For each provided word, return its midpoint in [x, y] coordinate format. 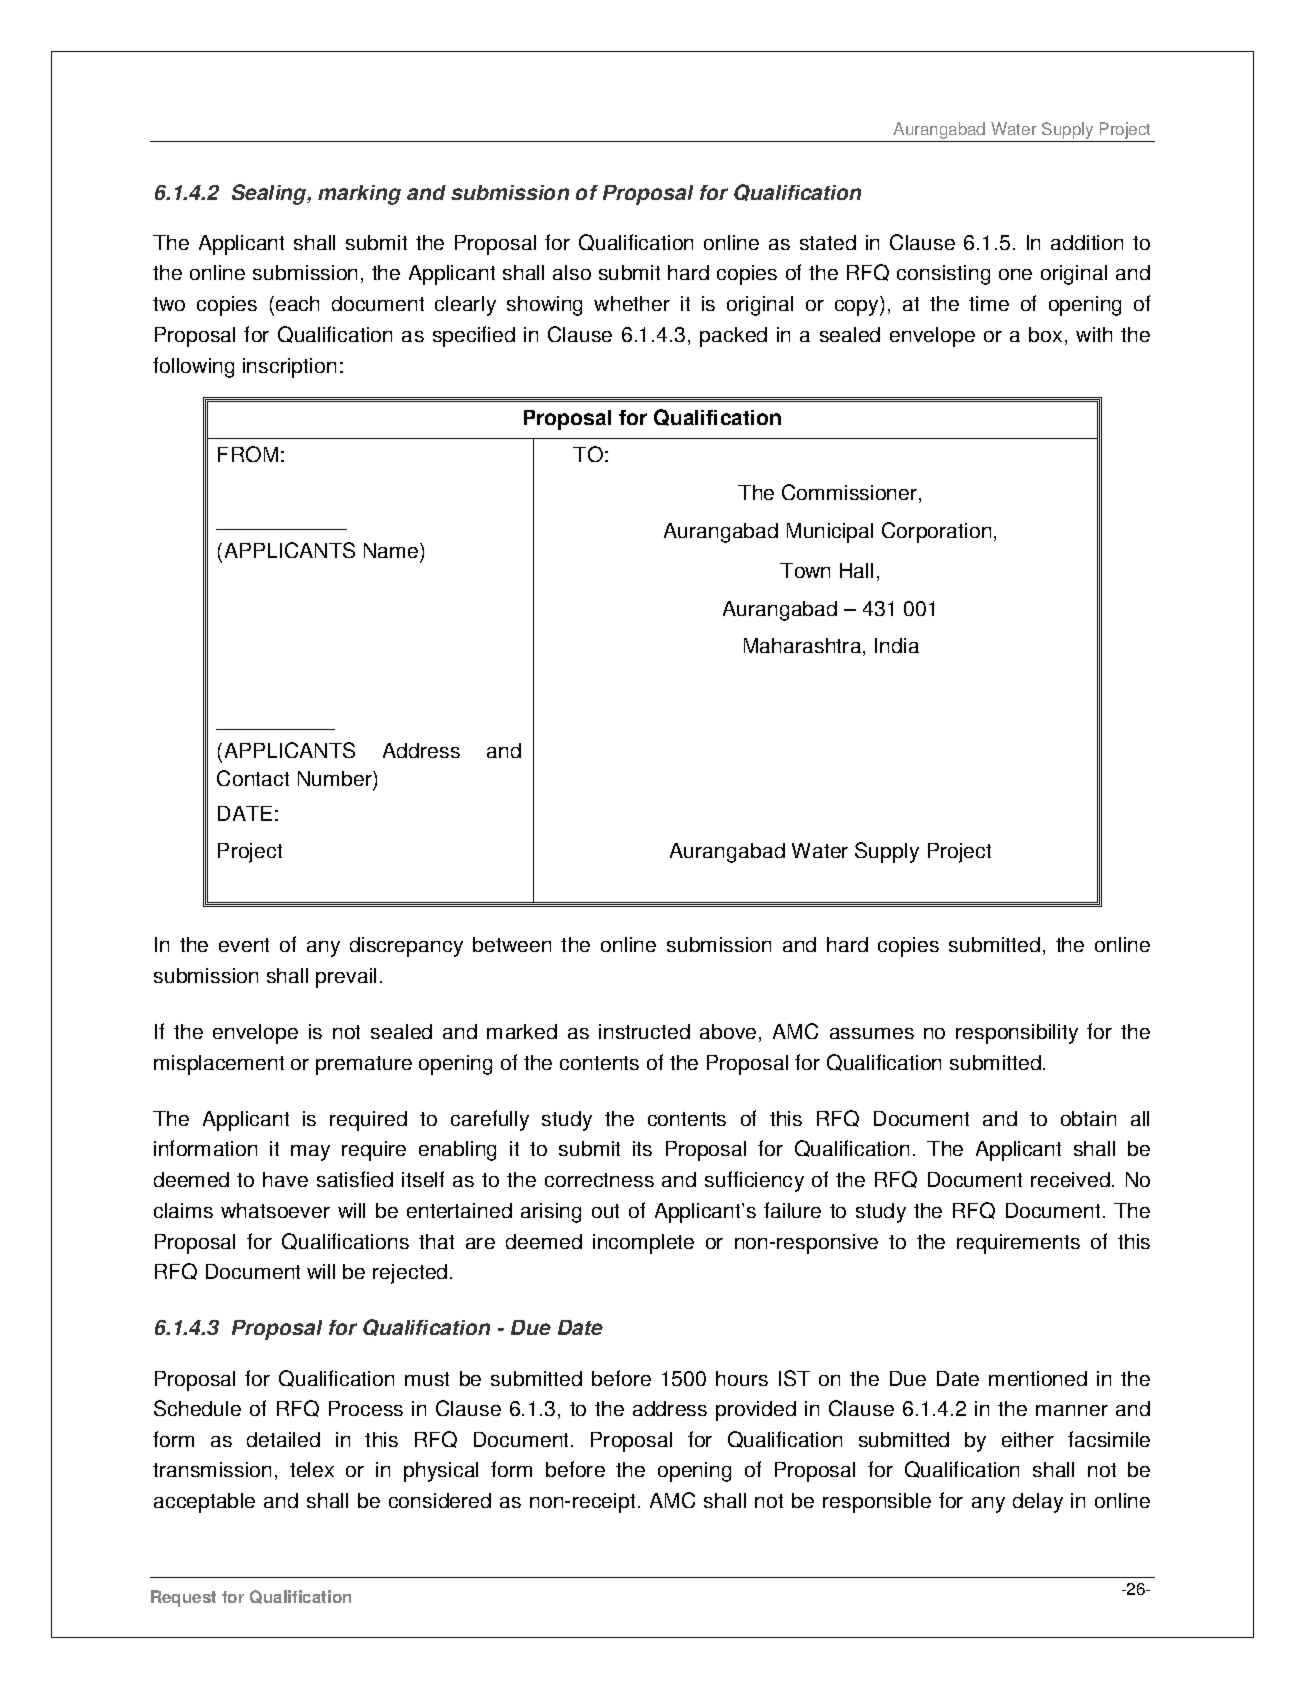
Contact [253, 778]
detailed [283, 1439]
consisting [943, 275]
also [572, 272]
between [512, 944]
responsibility [1017, 1034]
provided [756, 1411]
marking [359, 195]
